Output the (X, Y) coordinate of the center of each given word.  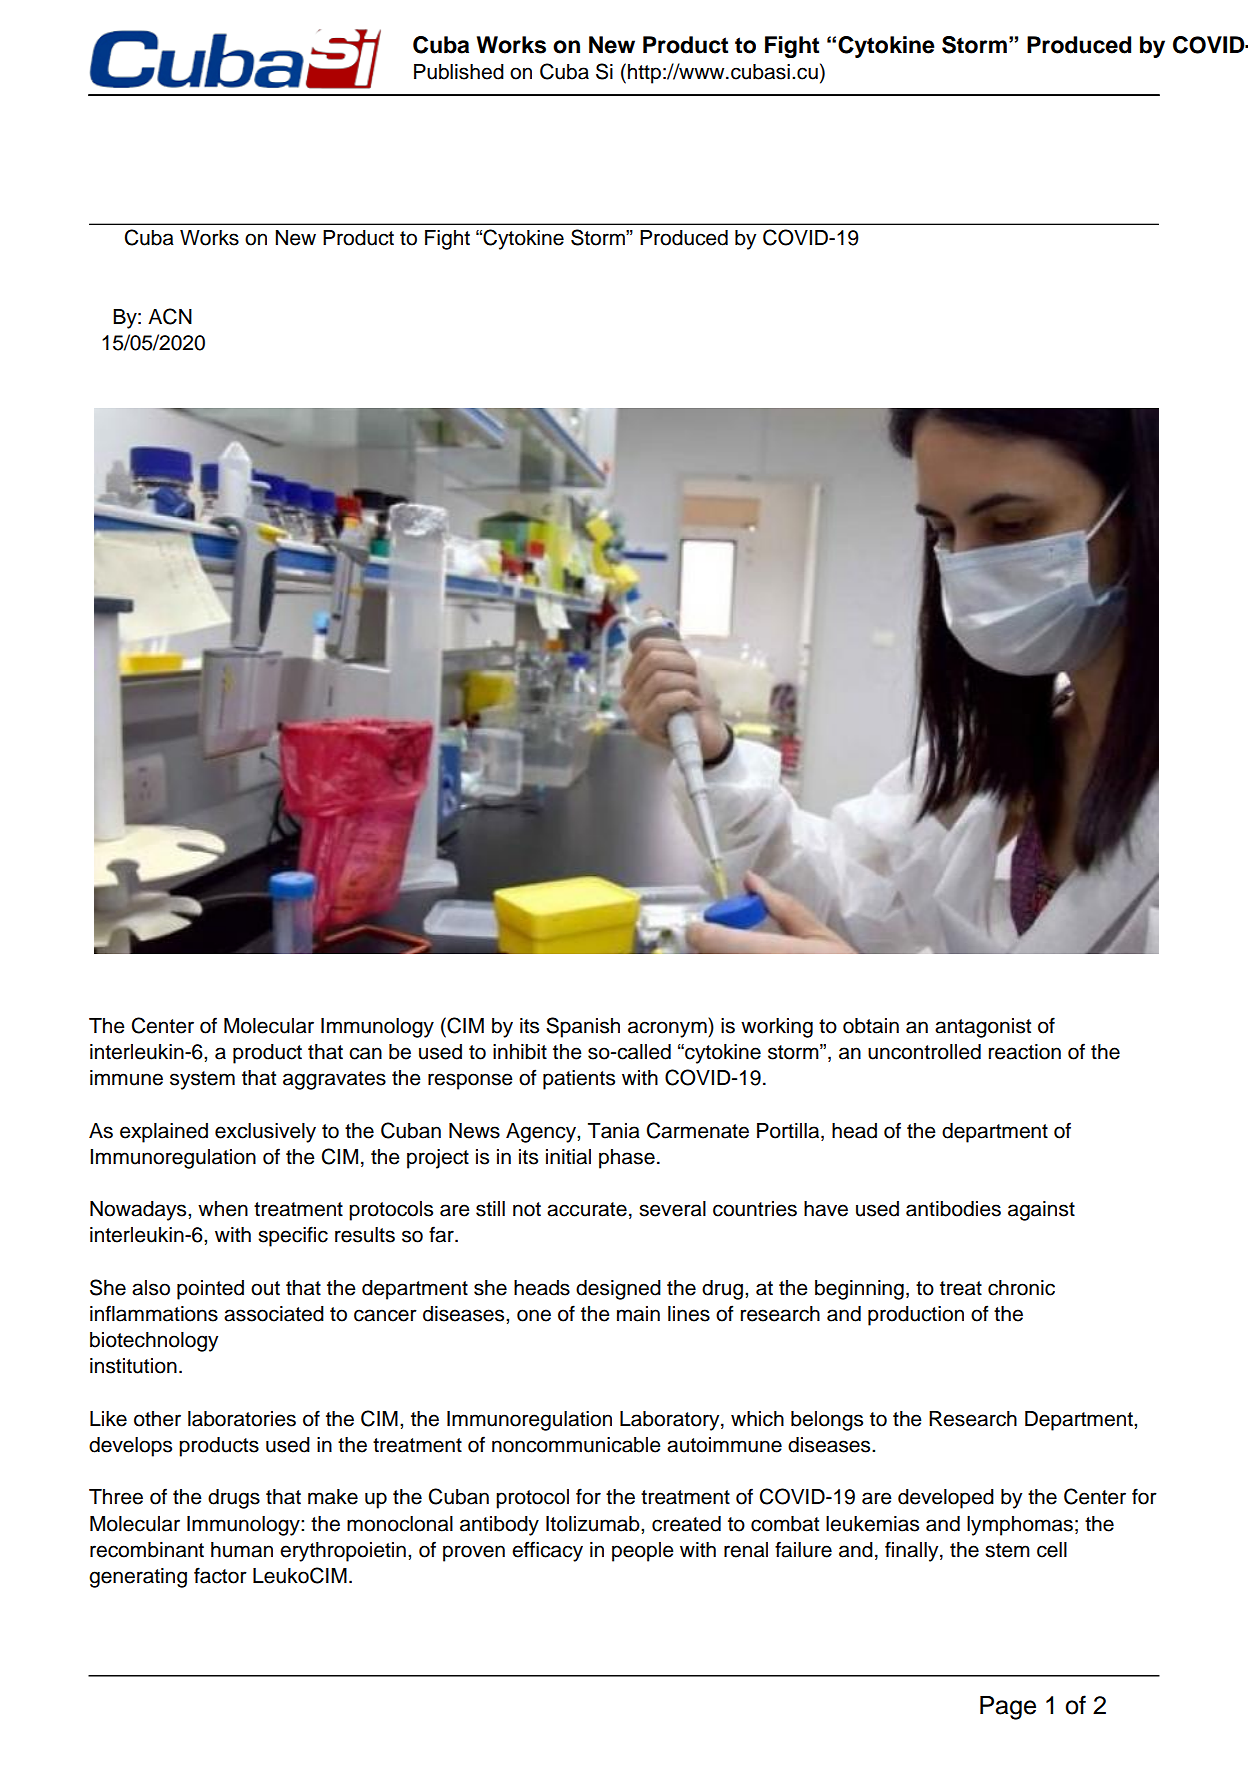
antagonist (983, 1028)
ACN (170, 316)
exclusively (265, 1133)
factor (220, 1575)
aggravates (334, 1080)
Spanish (583, 1027)
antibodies (953, 1209)
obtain (871, 1026)
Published (459, 72)
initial (568, 1157)
